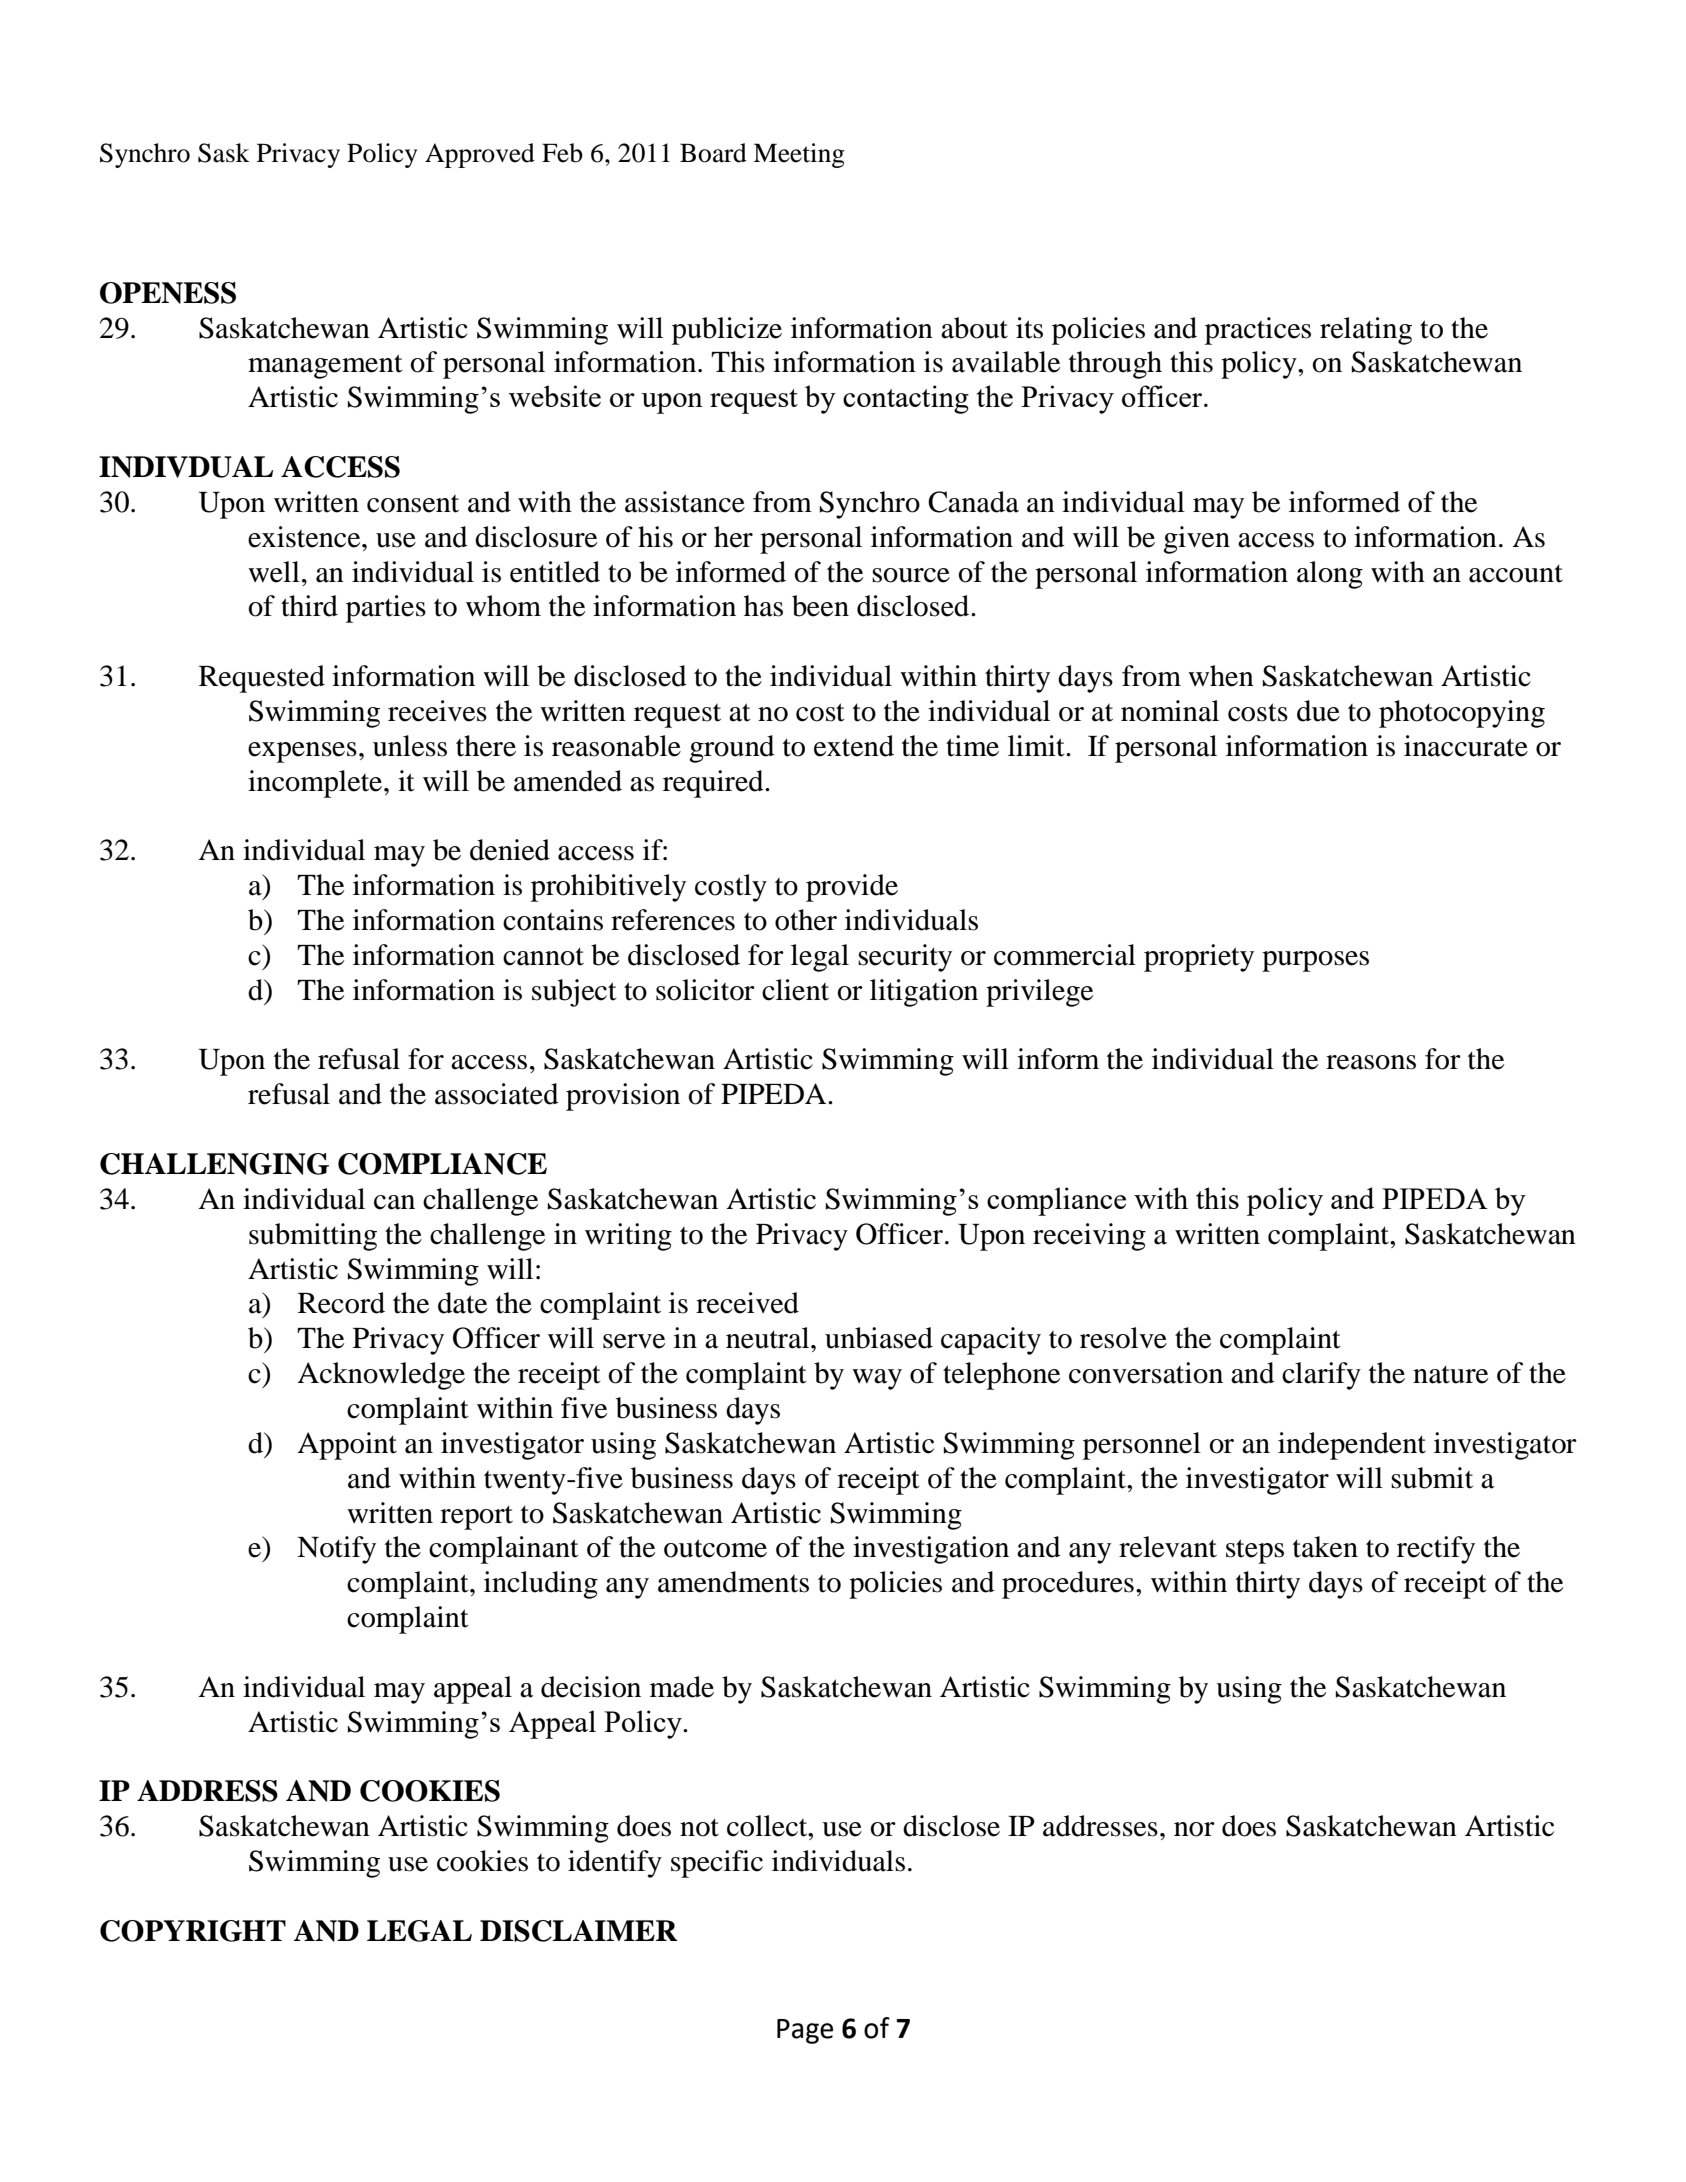 Image resolution: width=1686 pixels, height=2182 pixels. I want to click on COPYRIGHT, so click(193, 1931).
